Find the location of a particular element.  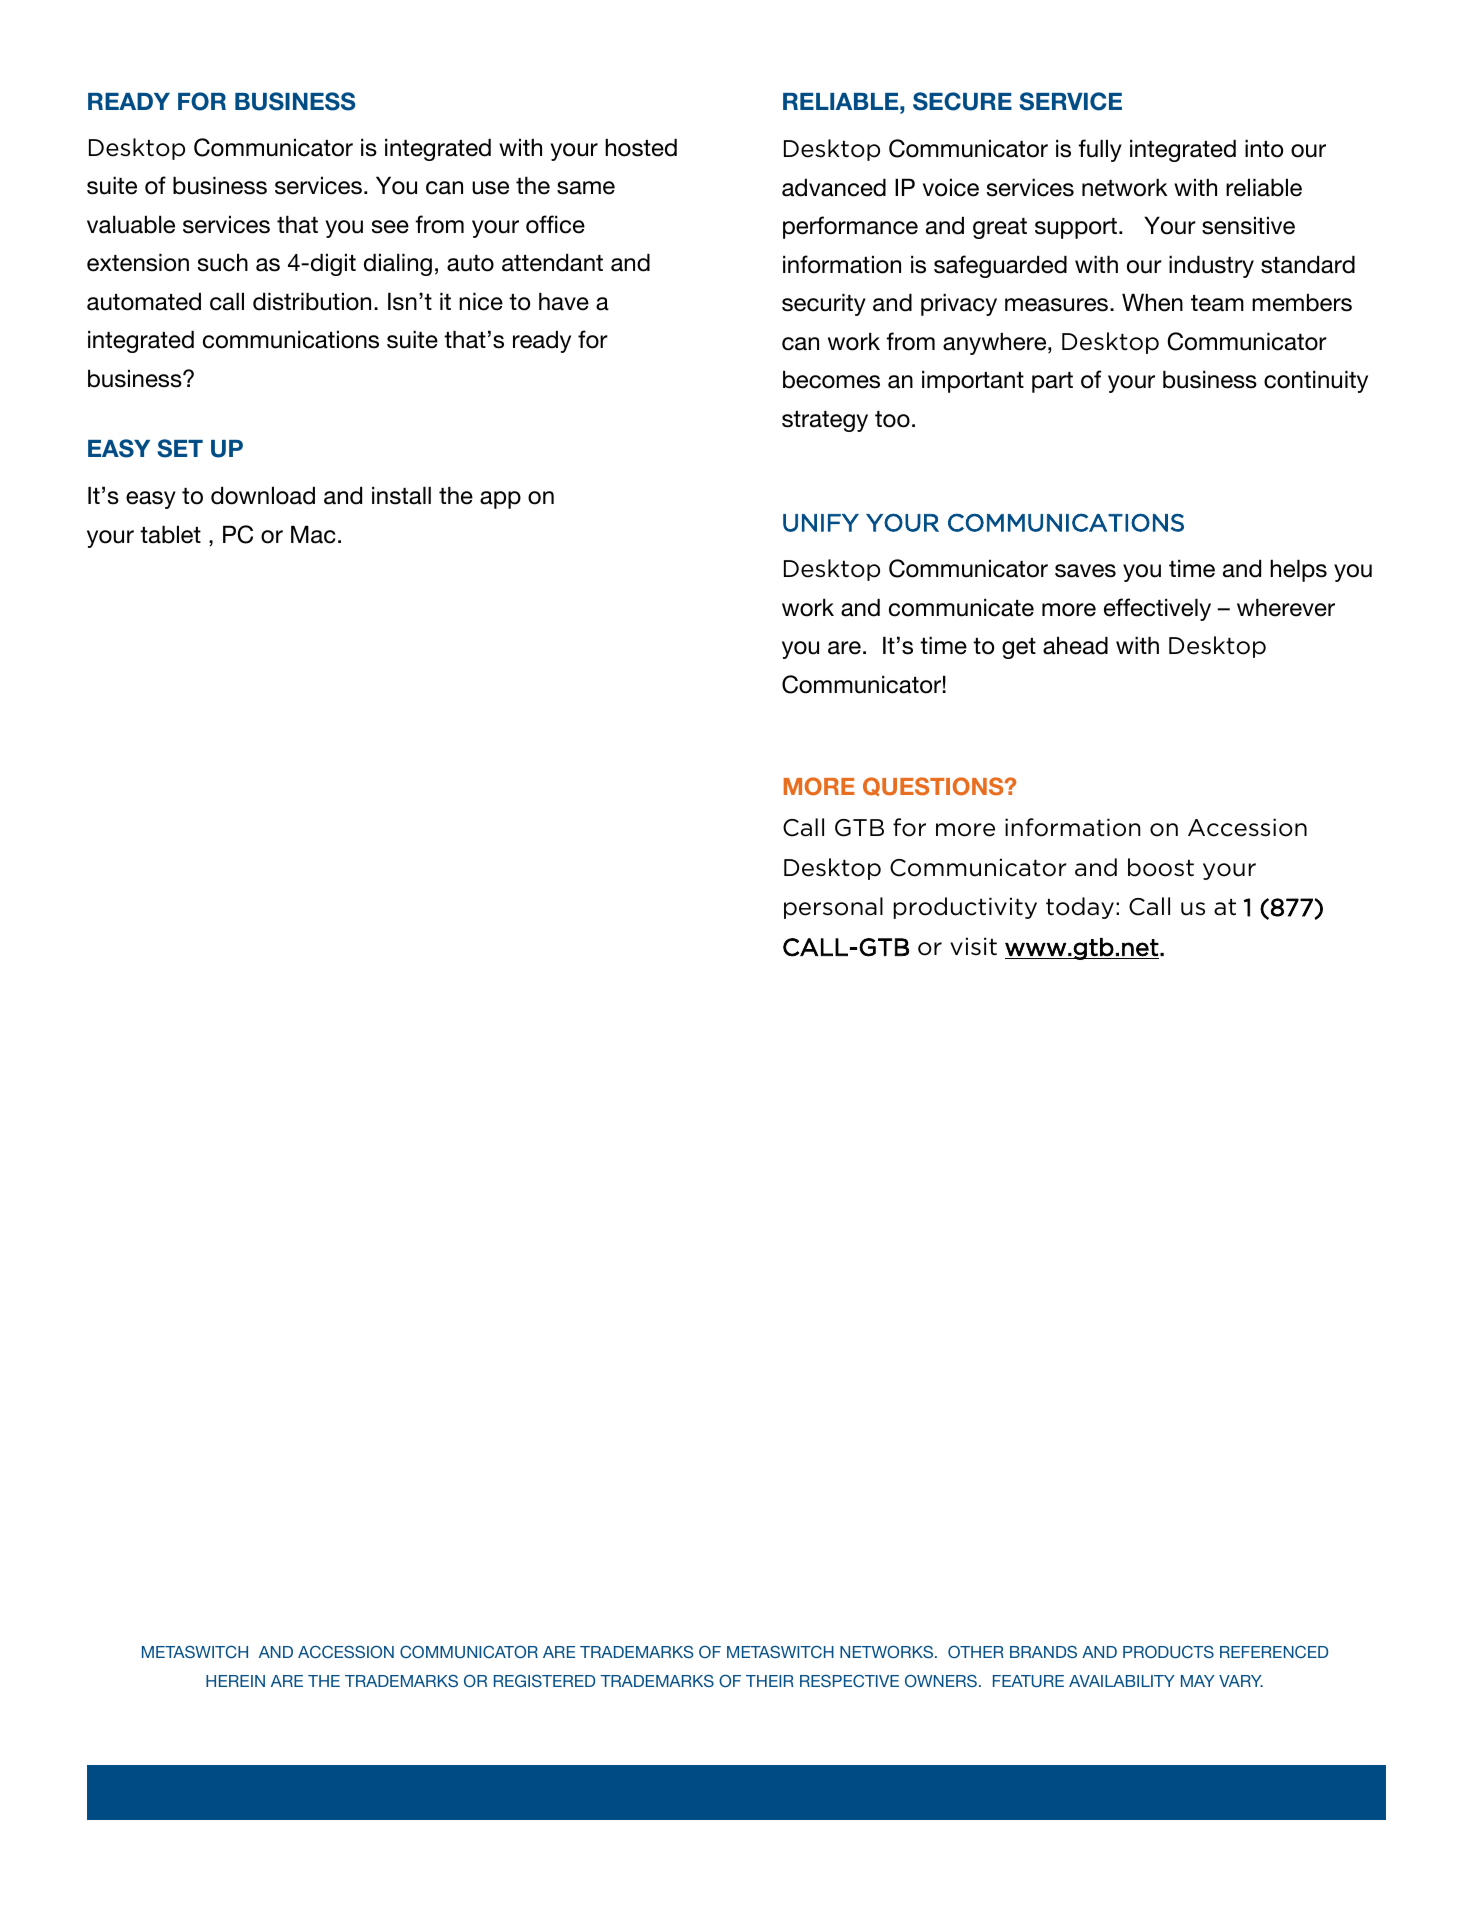

their is located at coordinates (770, 1681).
